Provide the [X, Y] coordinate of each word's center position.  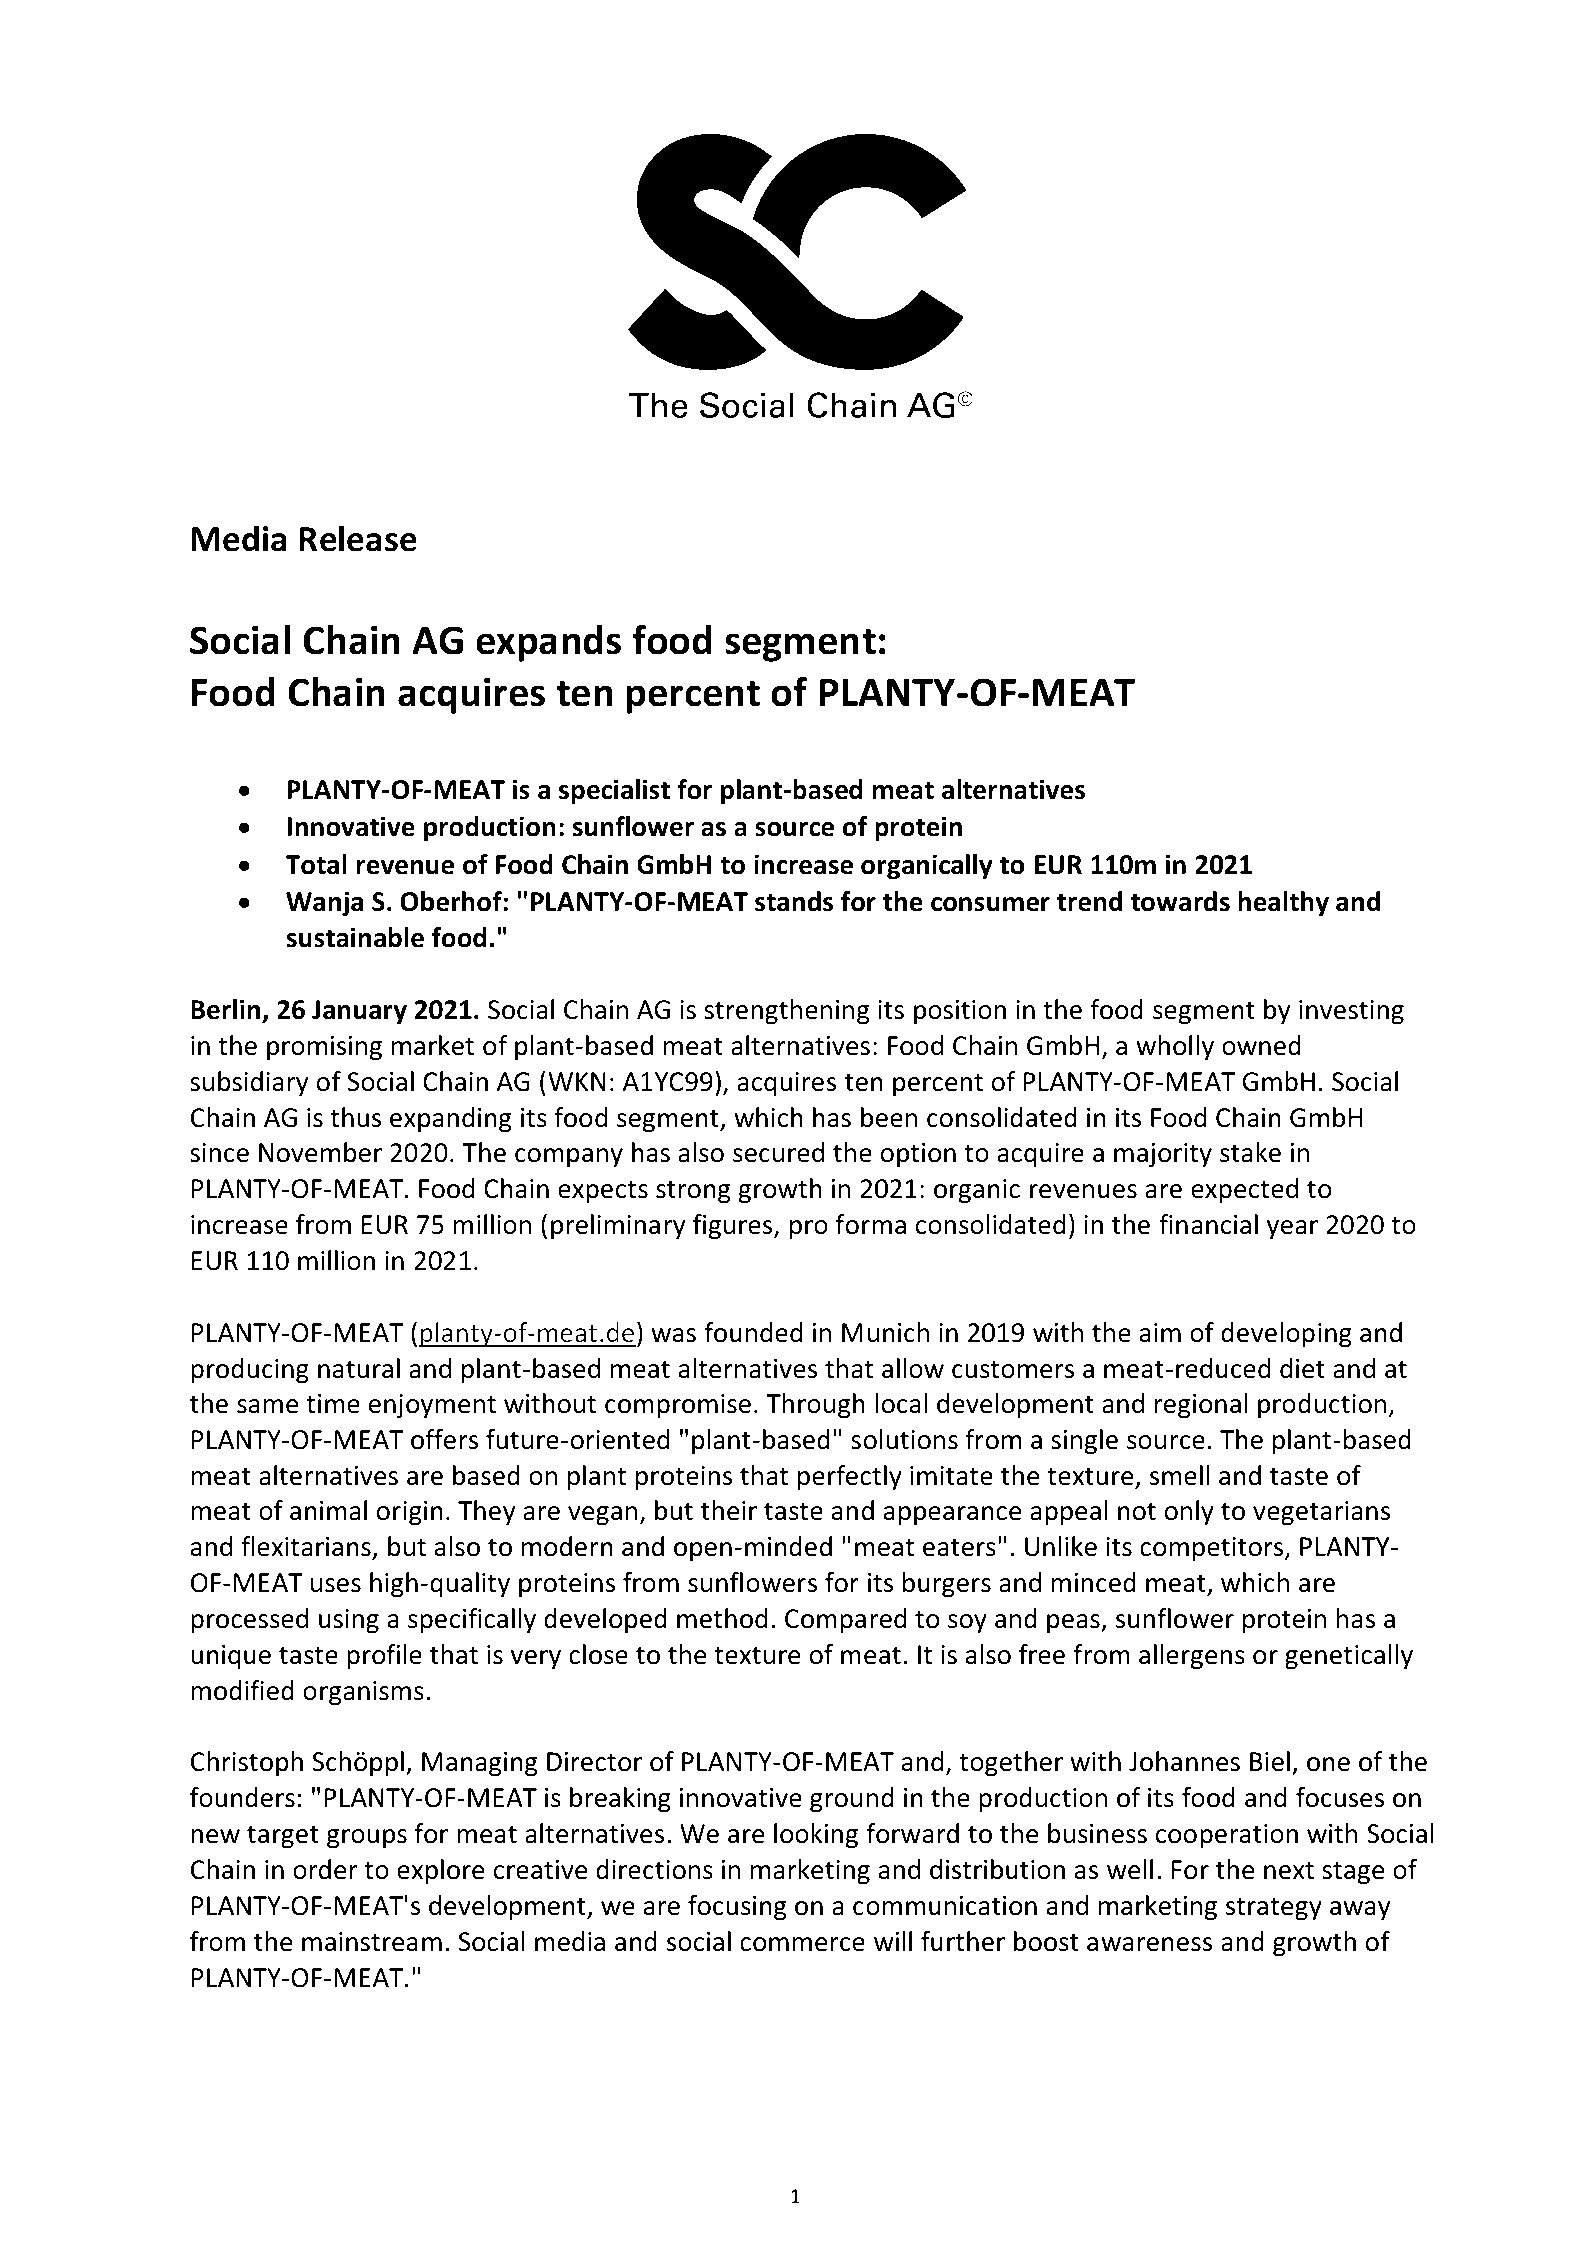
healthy [1283, 904]
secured [778, 1152]
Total [316, 864]
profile [384, 1657]
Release [358, 538]
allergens [1192, 1657]
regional [1201, 1406]
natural [359, 1368]
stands [794, 901]
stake [1250, 1152]
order [325, 1869]
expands [548, 643]
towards [1180, 901]
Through [815, 1406]
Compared [846, 1621]
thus [355, 1117]
